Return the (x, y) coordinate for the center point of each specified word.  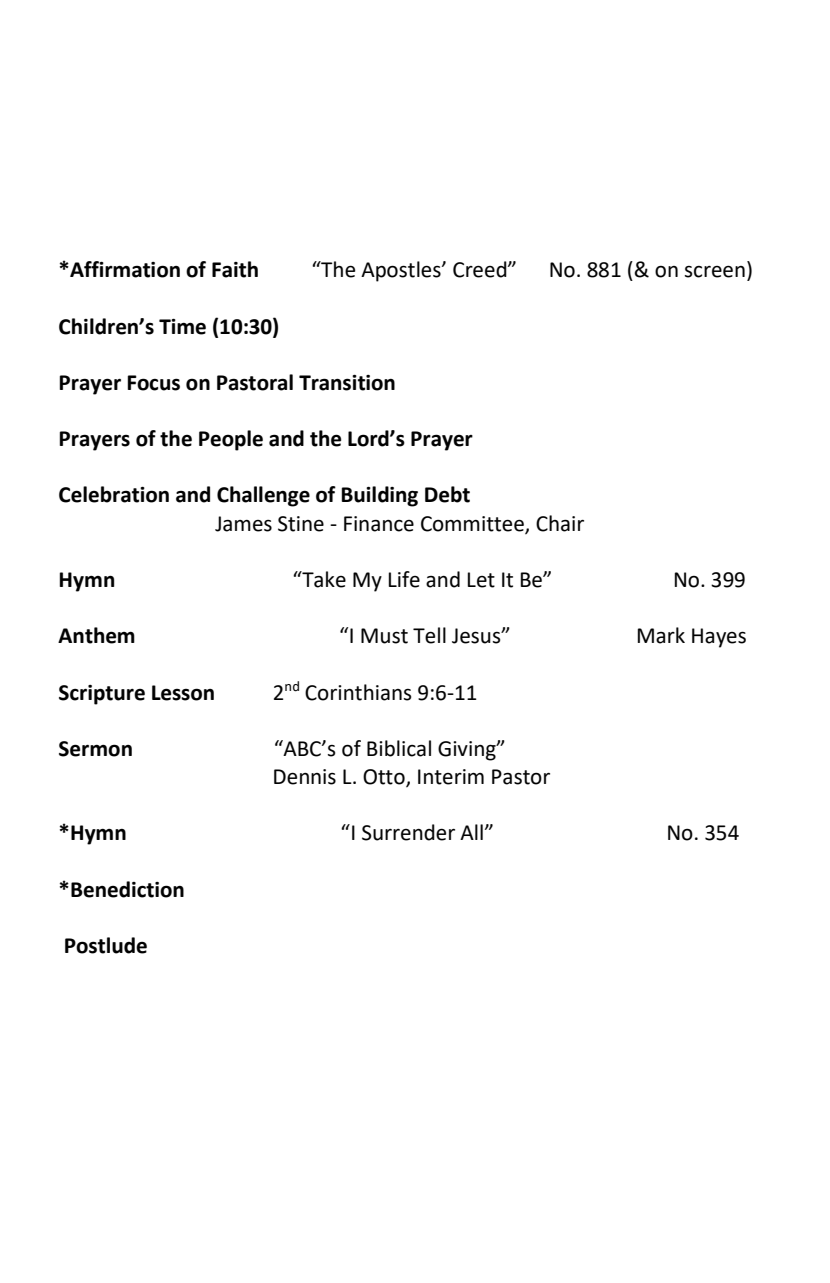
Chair (560, 523)
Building (379, 496)
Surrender (408, 832)
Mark (661, 635)
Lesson (183, 693)
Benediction (127, 889)
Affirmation (124, 269)
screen (715, 271)
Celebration (114, 494)
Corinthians (358, 692)
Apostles (402, 271)
